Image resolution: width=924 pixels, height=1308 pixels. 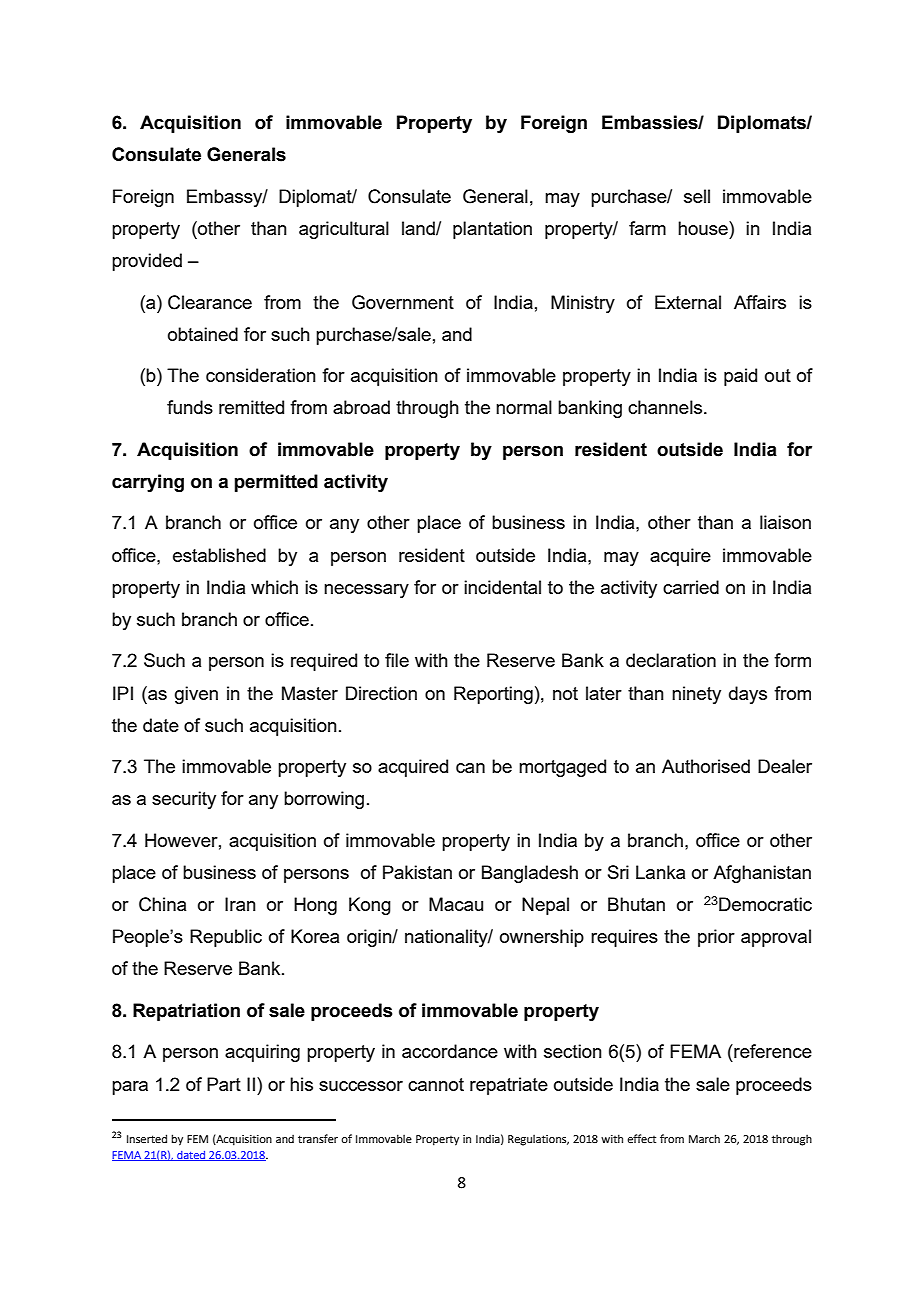 I want to click on funds, so click(x=190, y=407).
